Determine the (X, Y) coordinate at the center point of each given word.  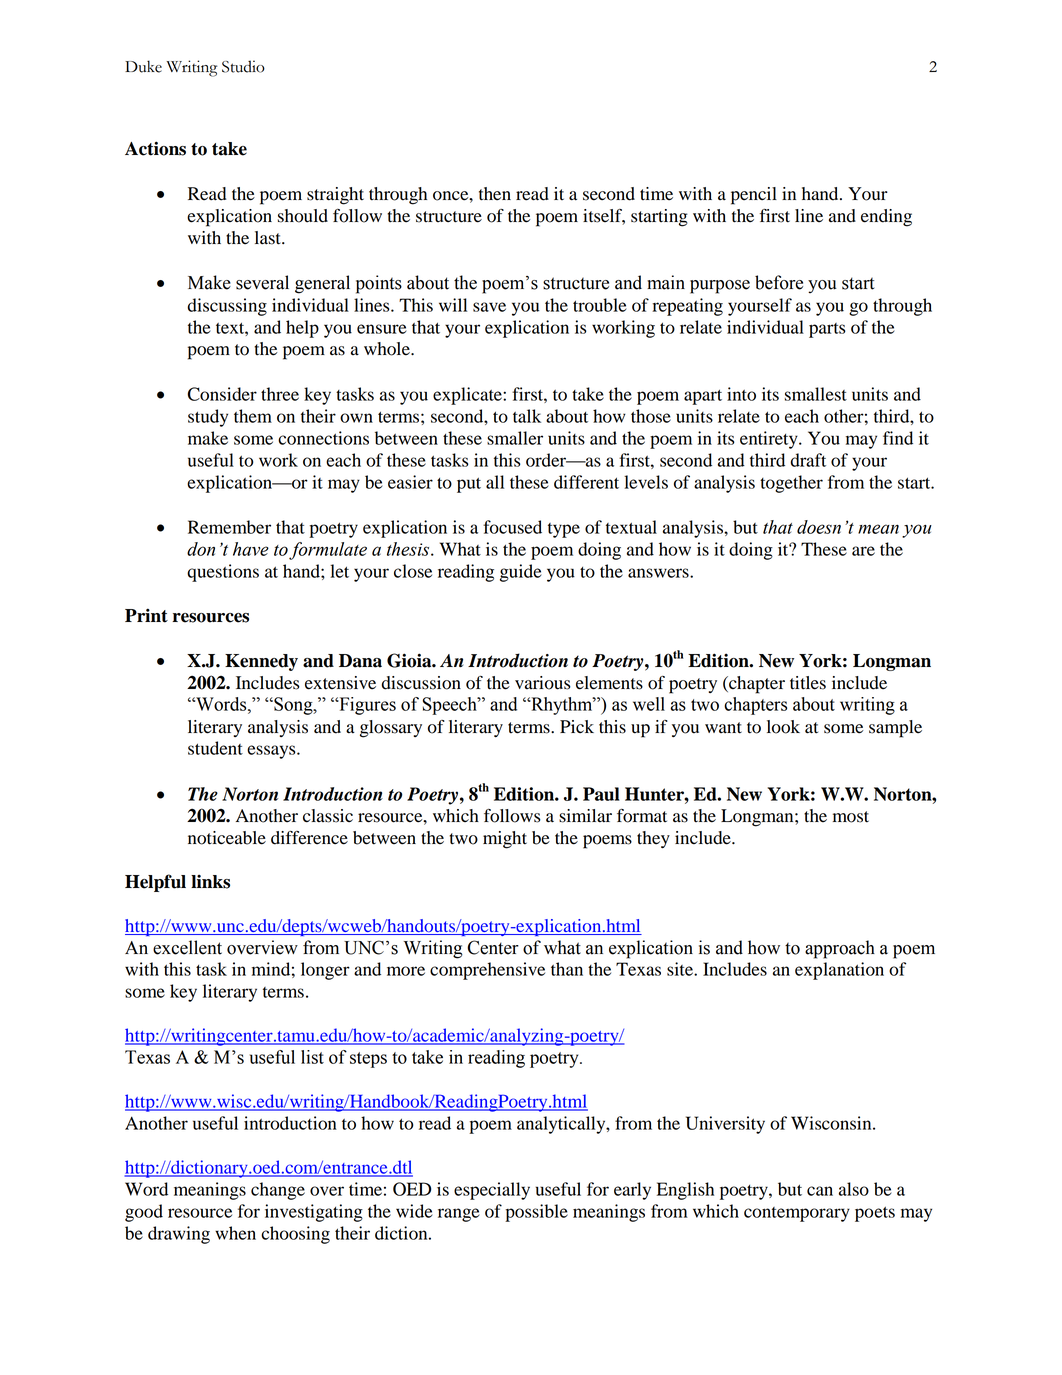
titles (808, 683)
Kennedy (261, 662)
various (543, 683)
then (495, 194)
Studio (243, 66)
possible (536, 1213)
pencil (754, 196)
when (235, 1233)
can (820, 1191)
